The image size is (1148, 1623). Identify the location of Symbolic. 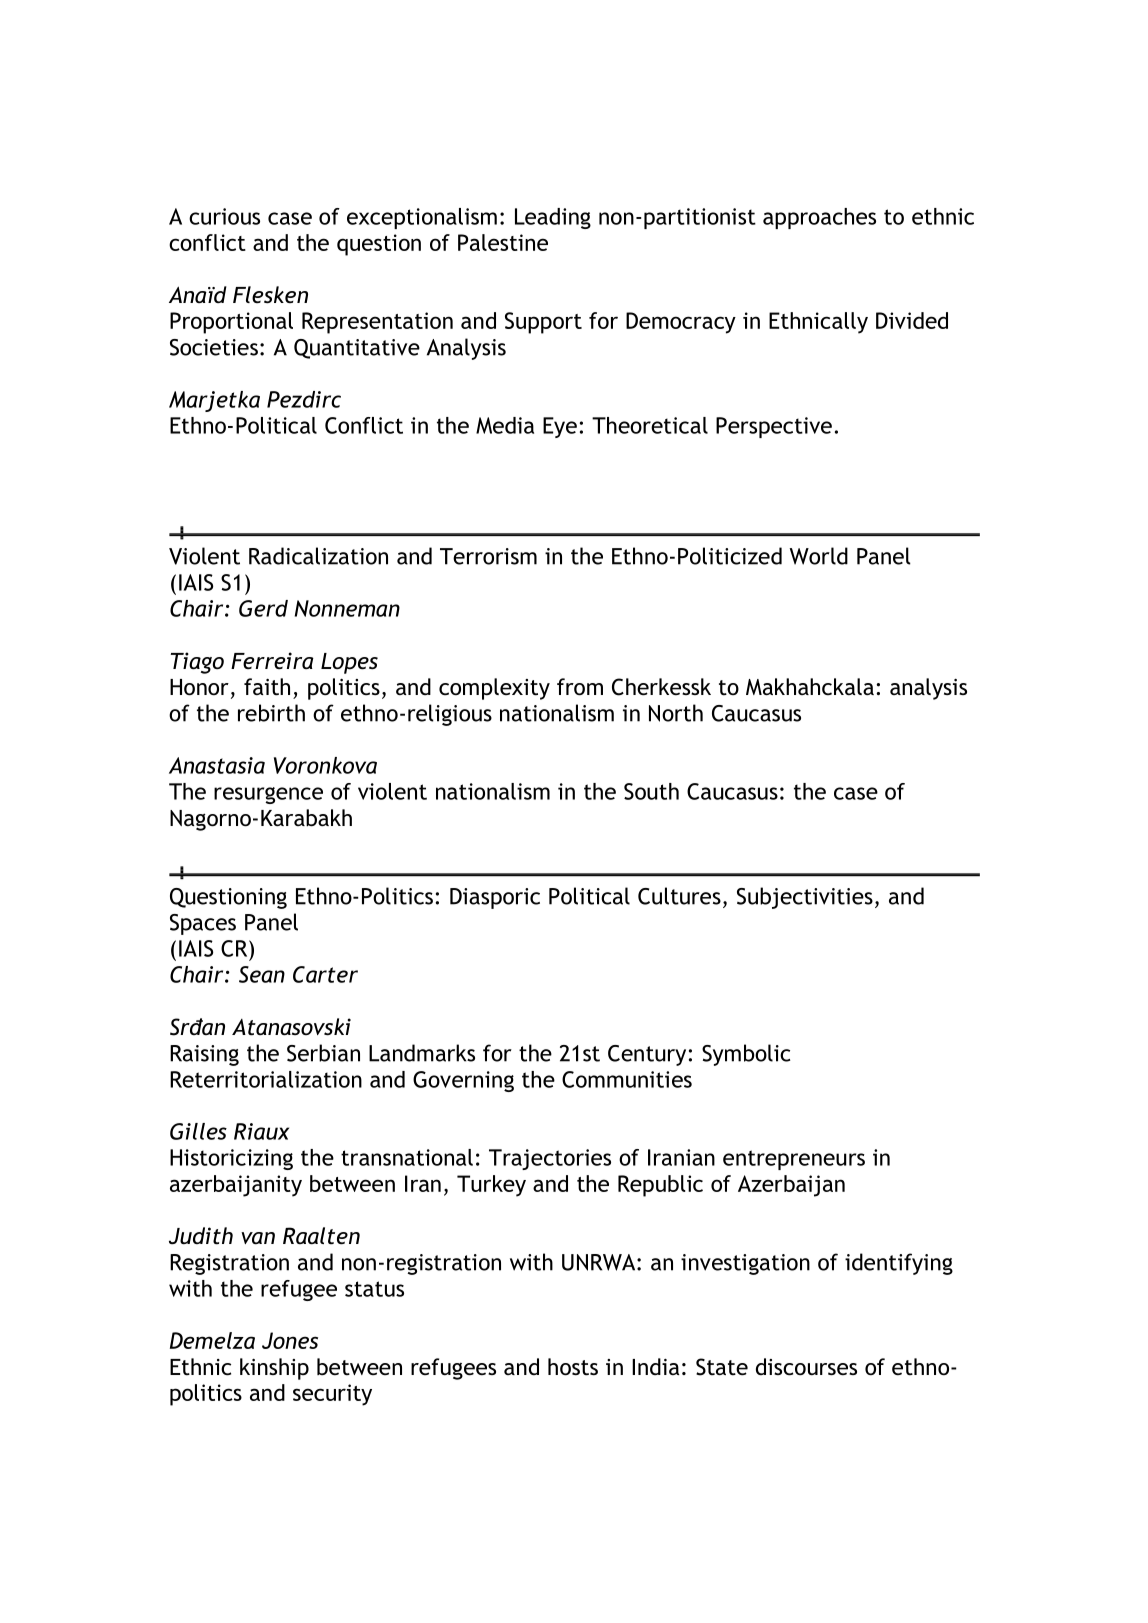
(746, 1055).
